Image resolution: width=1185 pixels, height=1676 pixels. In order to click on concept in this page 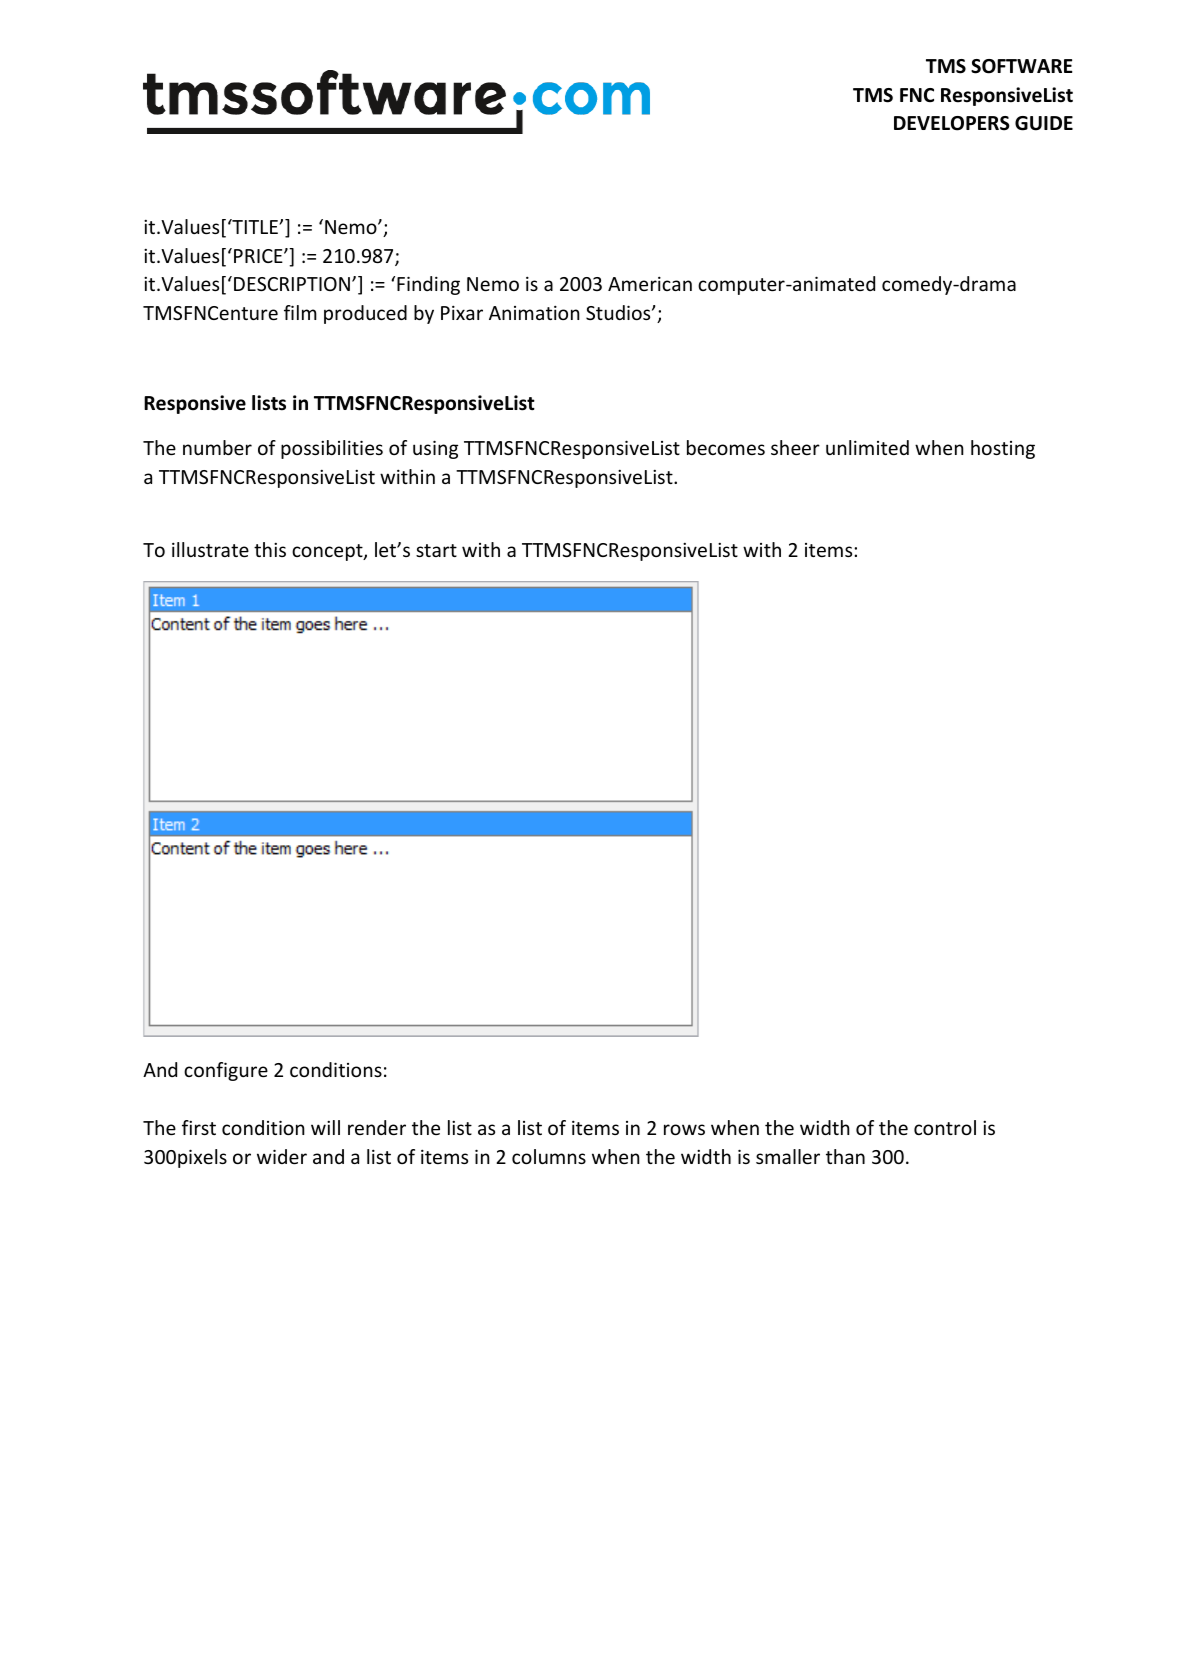, I will do `click(328, 552)`.
